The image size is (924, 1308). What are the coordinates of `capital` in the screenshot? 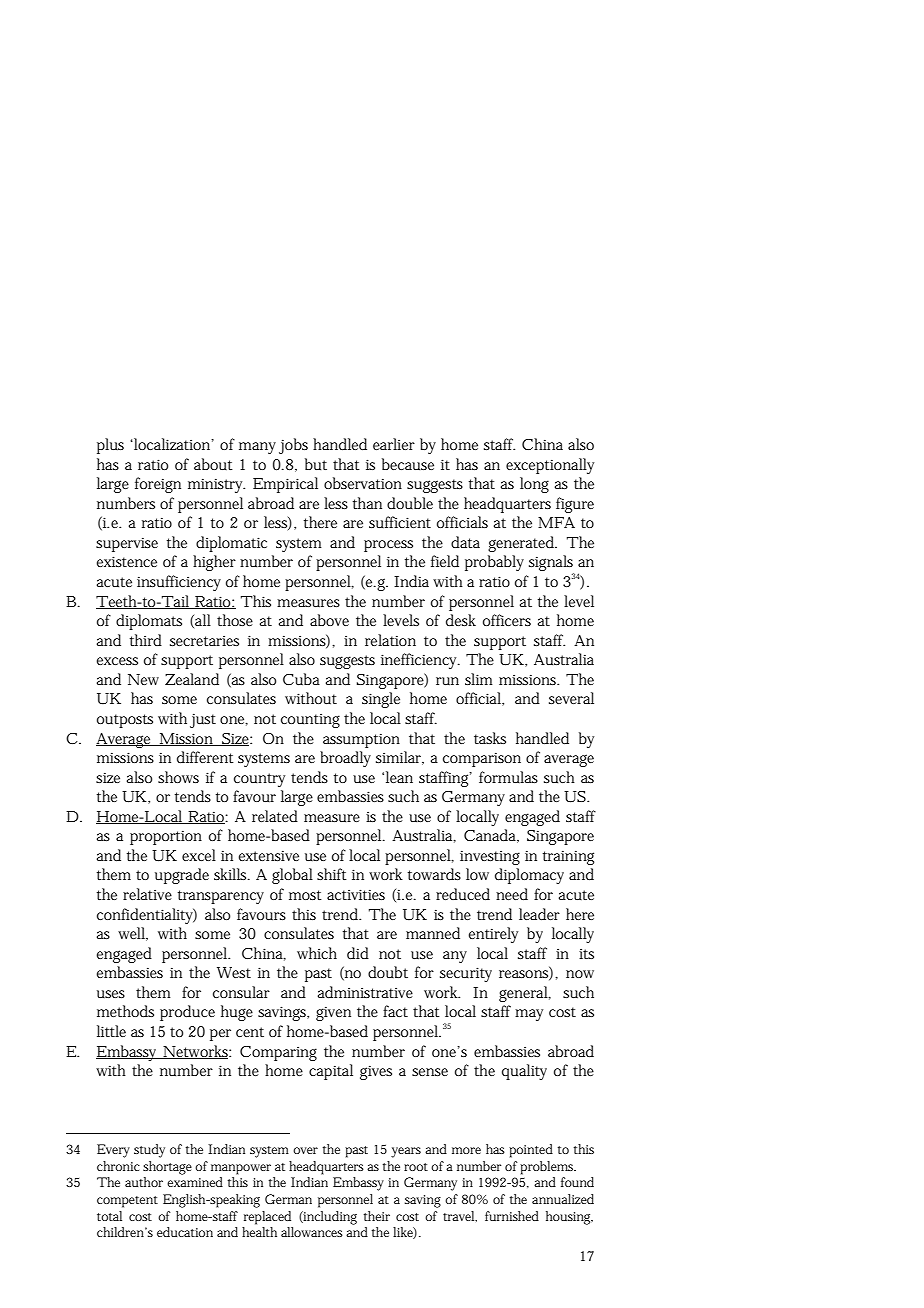 It's located at (331, 1072).
